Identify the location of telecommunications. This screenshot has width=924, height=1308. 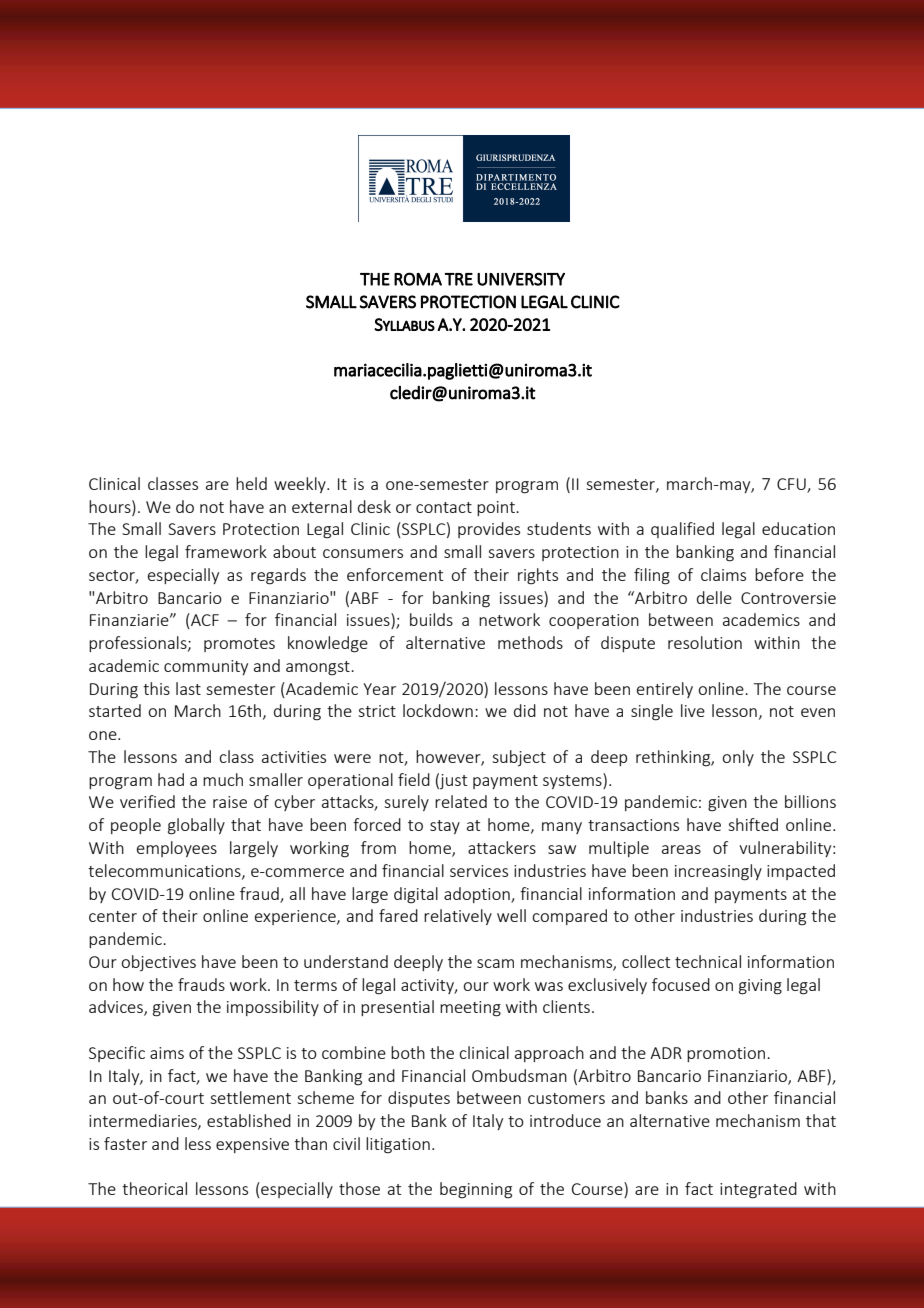
(165, 871).
